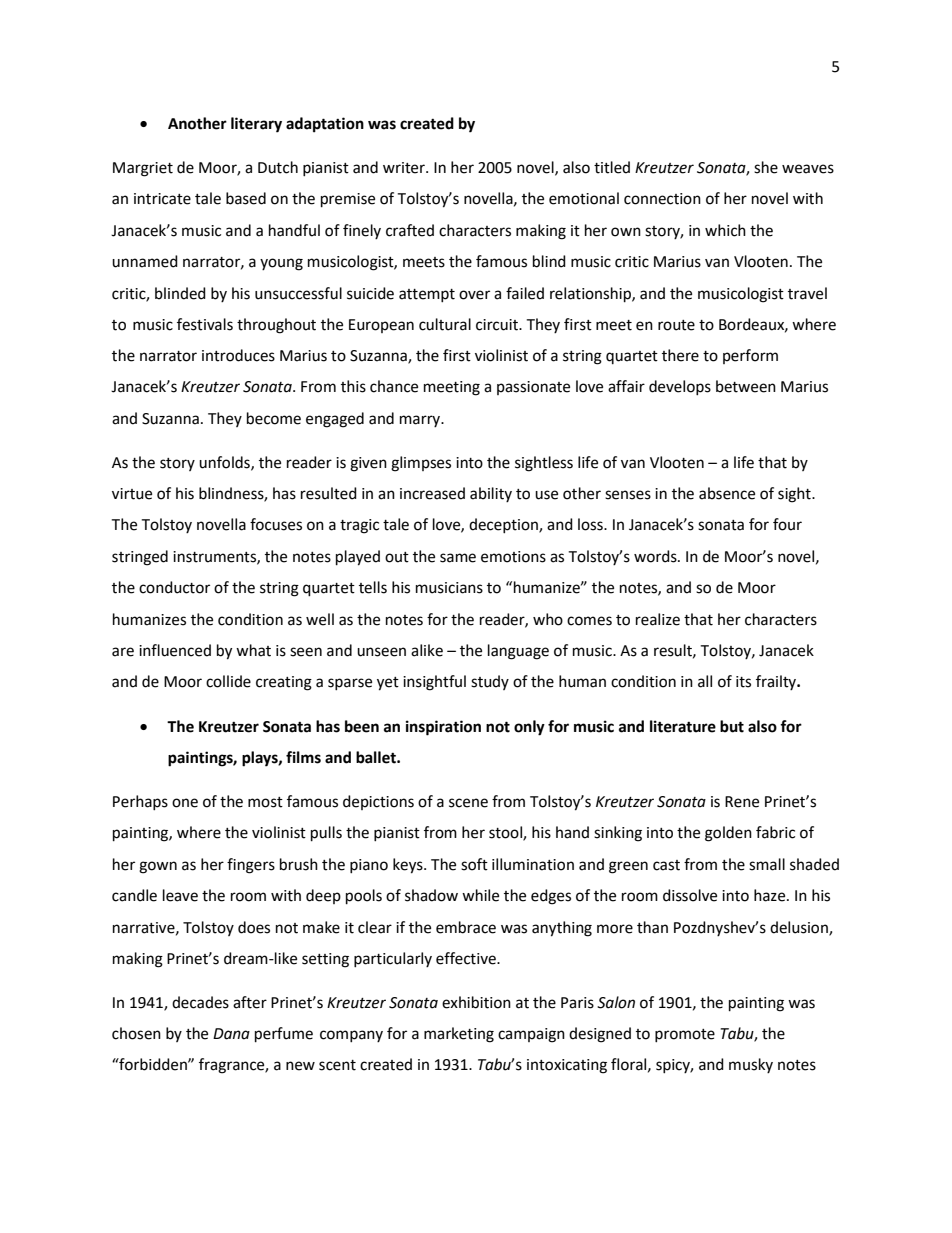 The image size is (952, 1233). Describe the element at coordinates (256, 125) in the screenshot. I see `literary` at that location.
